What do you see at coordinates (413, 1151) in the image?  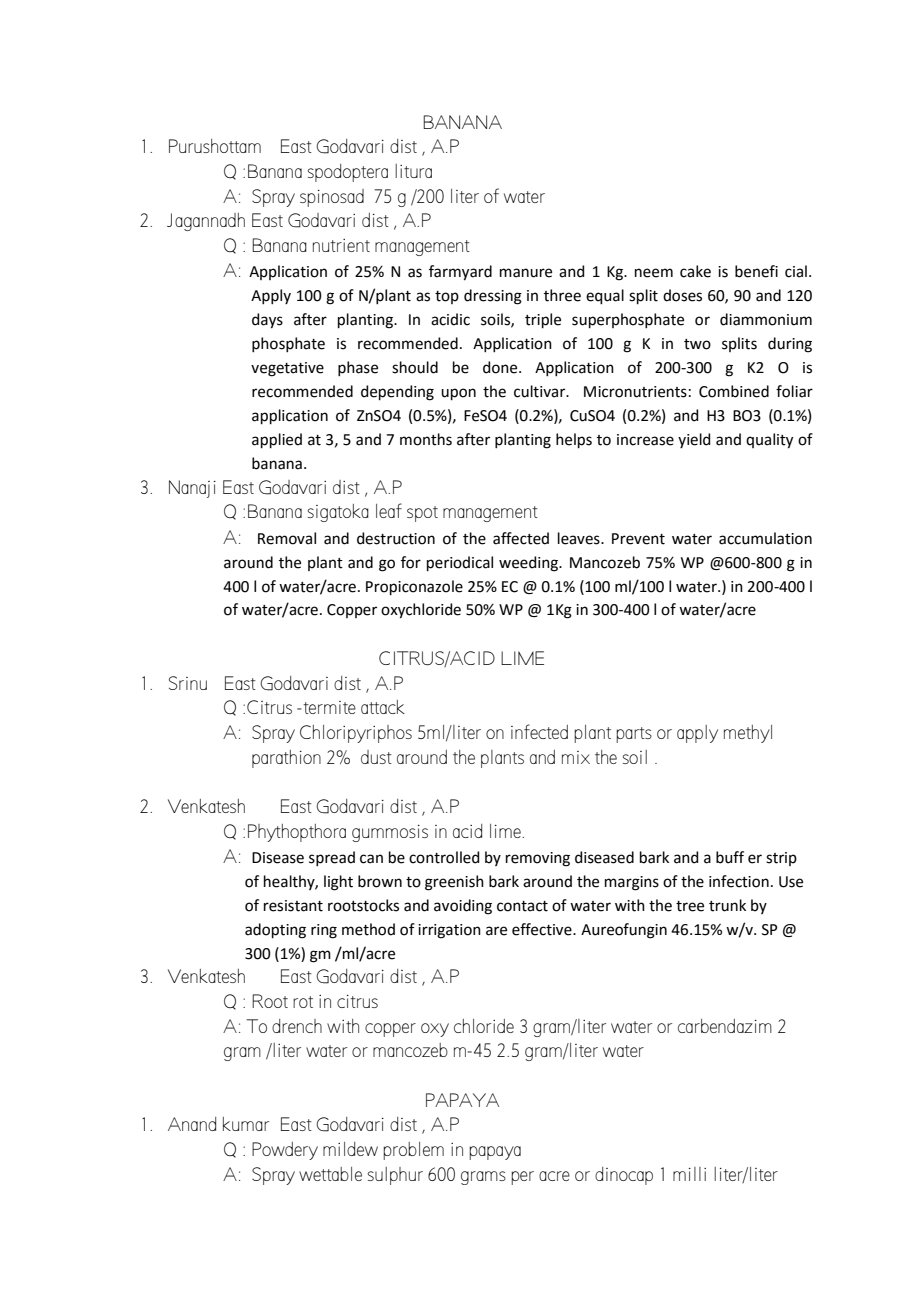 I see `problem` at bounding box center [413, 1151].
